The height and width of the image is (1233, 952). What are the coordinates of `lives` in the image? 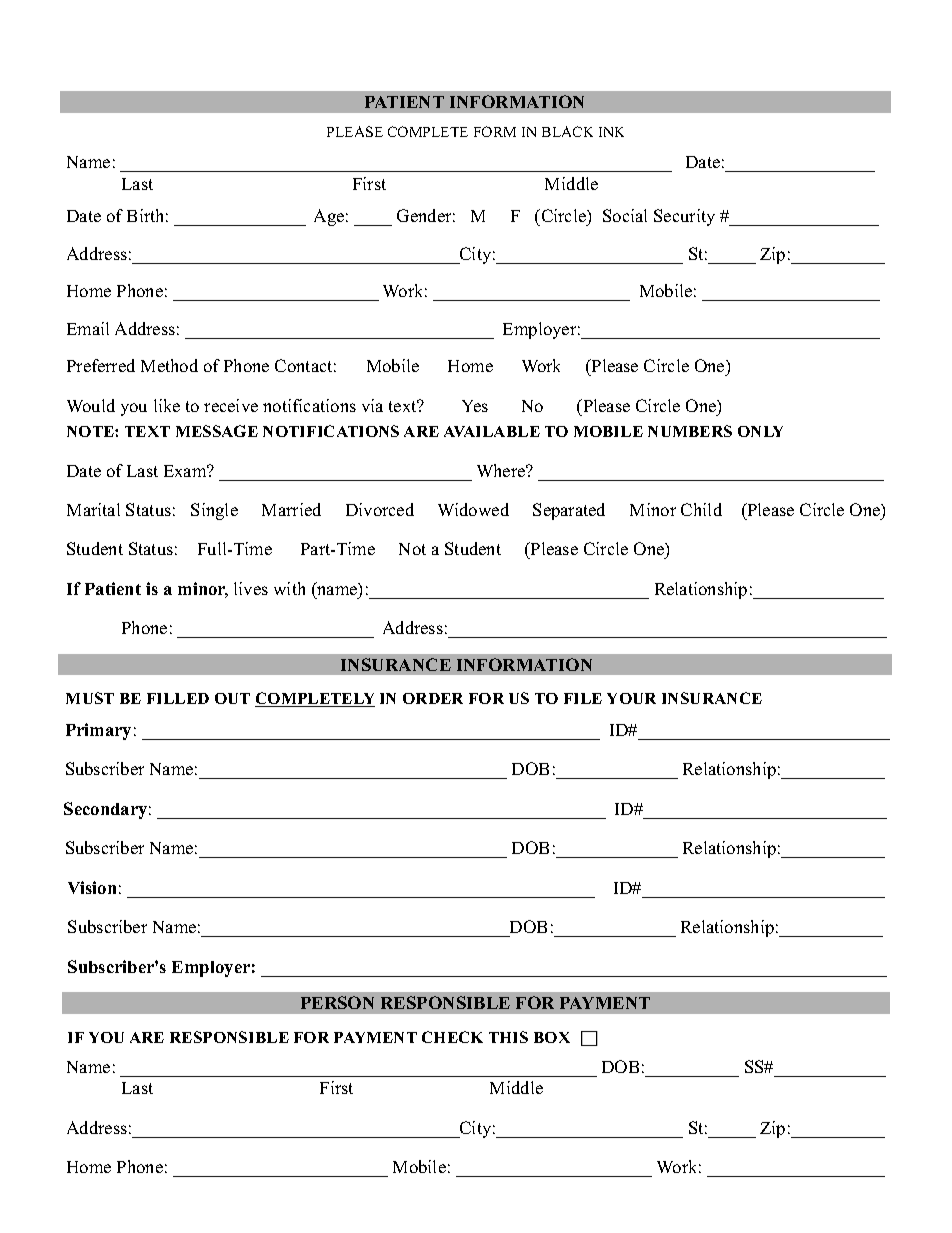 It's located at (251, 588).
